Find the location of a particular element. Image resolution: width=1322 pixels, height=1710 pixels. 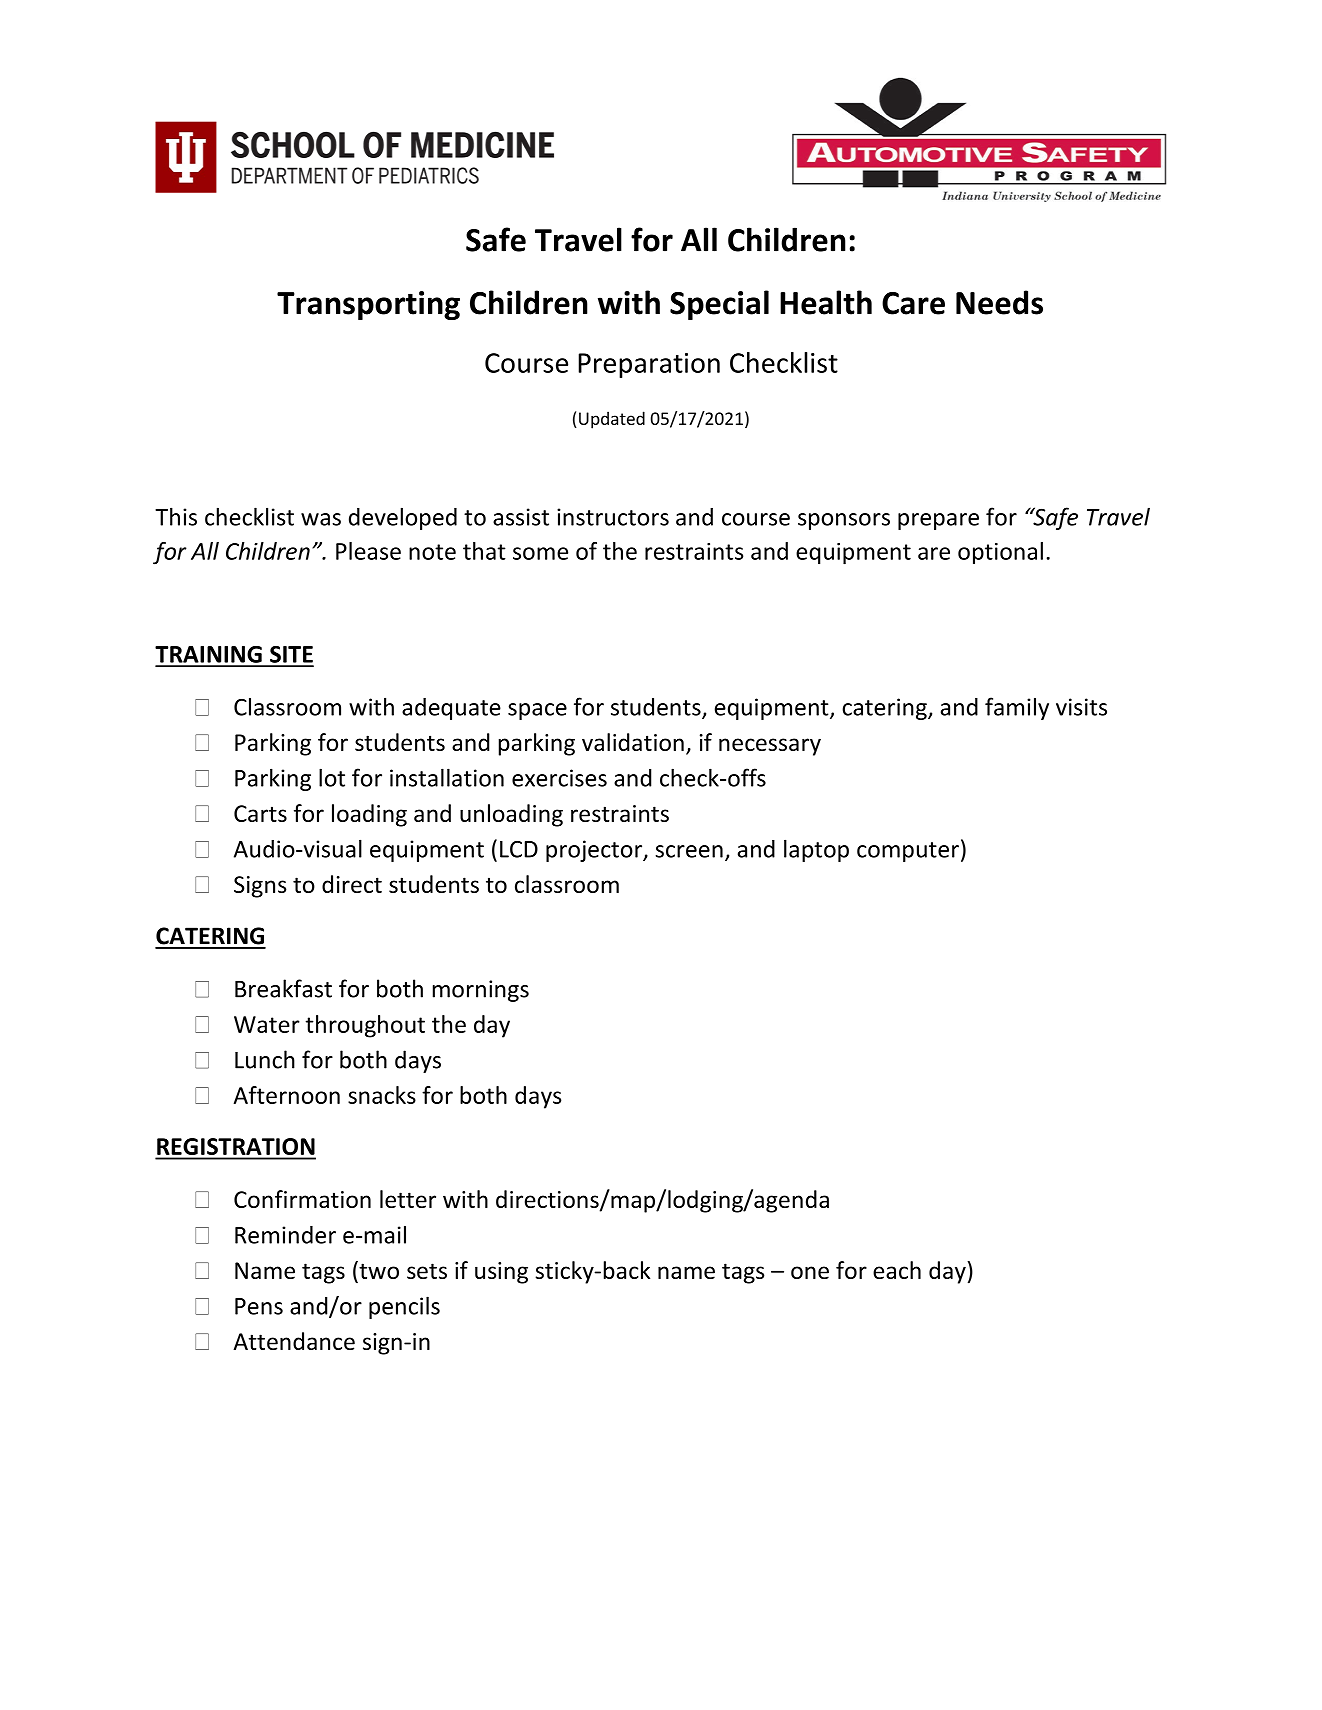

Preparation is located at coordinates (649, 365).
